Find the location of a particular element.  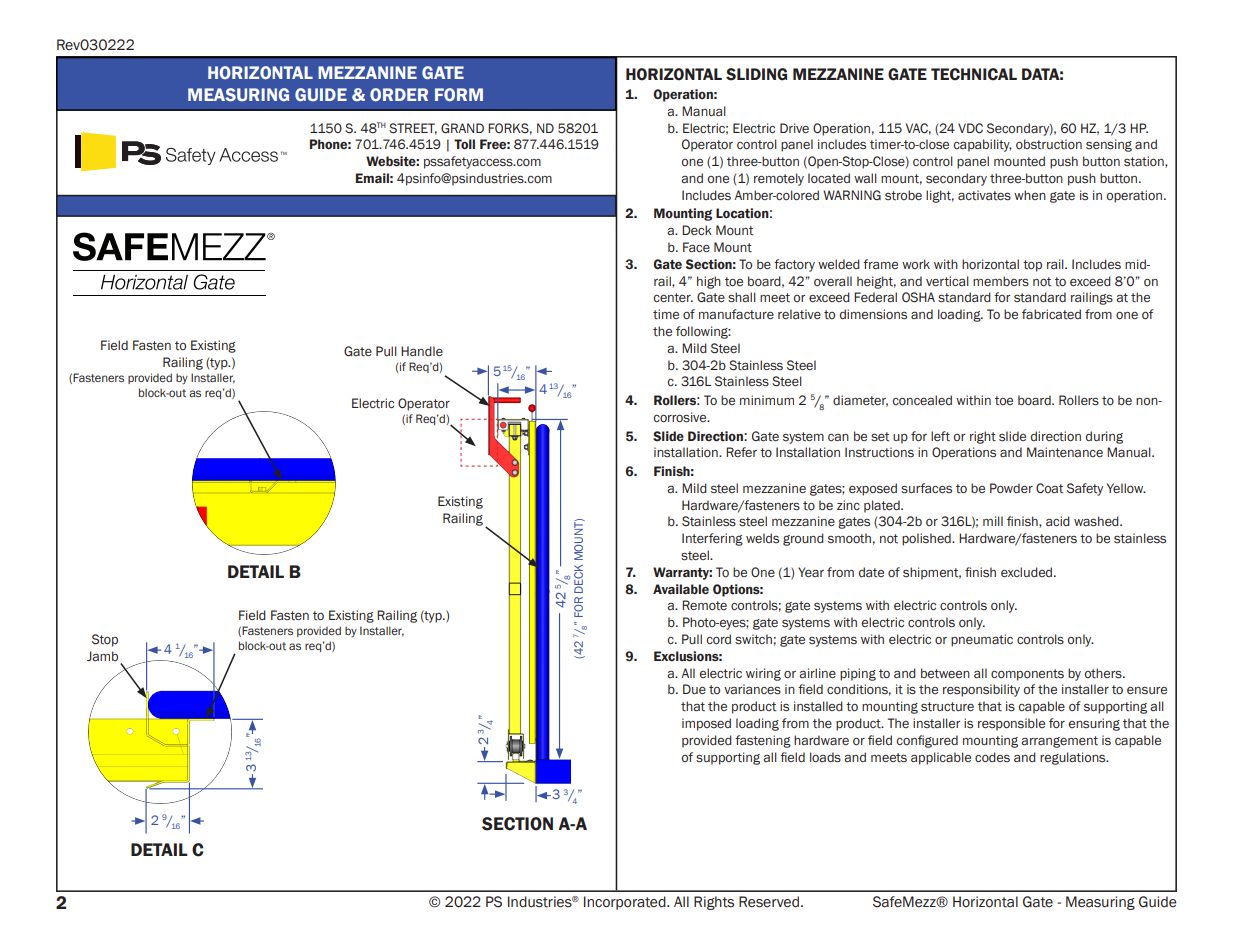

SLIDING is located at coordinates (756, 74).
